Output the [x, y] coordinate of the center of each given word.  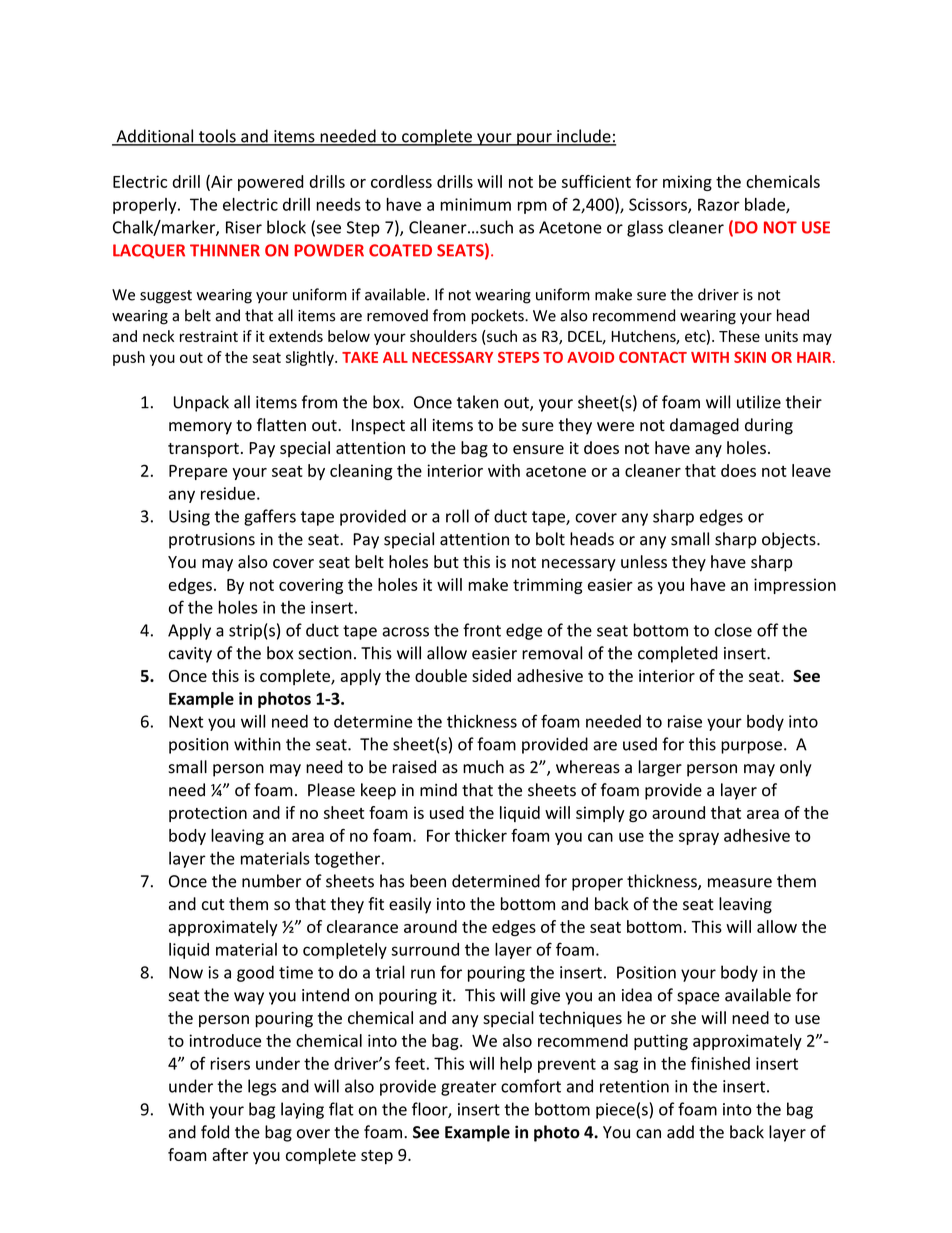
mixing [687, 183]
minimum [475, 204]
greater [469, 1088]
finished [720, 1063]
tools [217, 137]
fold [215, 1132]
